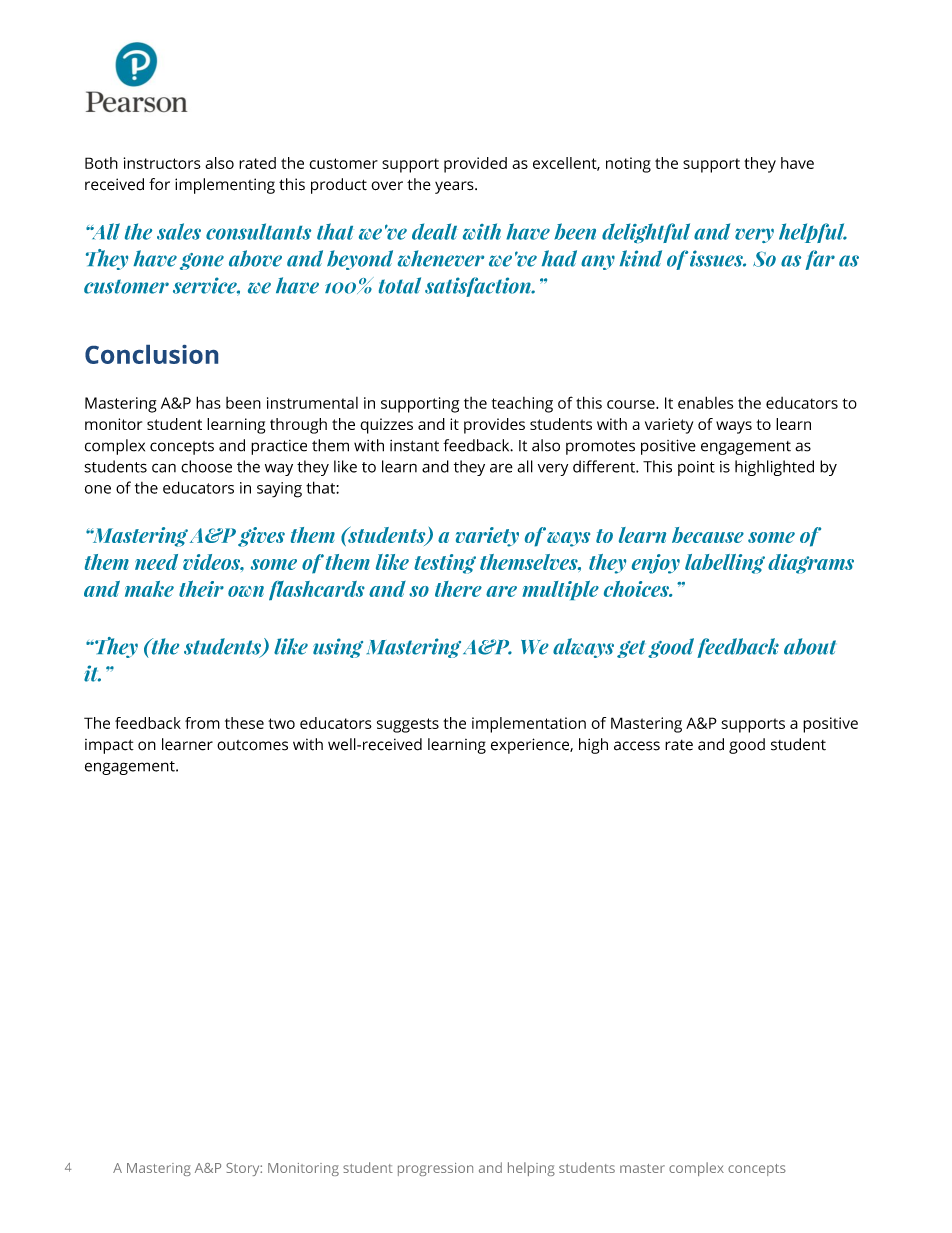 Image resolution: width=952 pixels, height=1233 pixels. I want to click on helpful, so click(813, 233).
